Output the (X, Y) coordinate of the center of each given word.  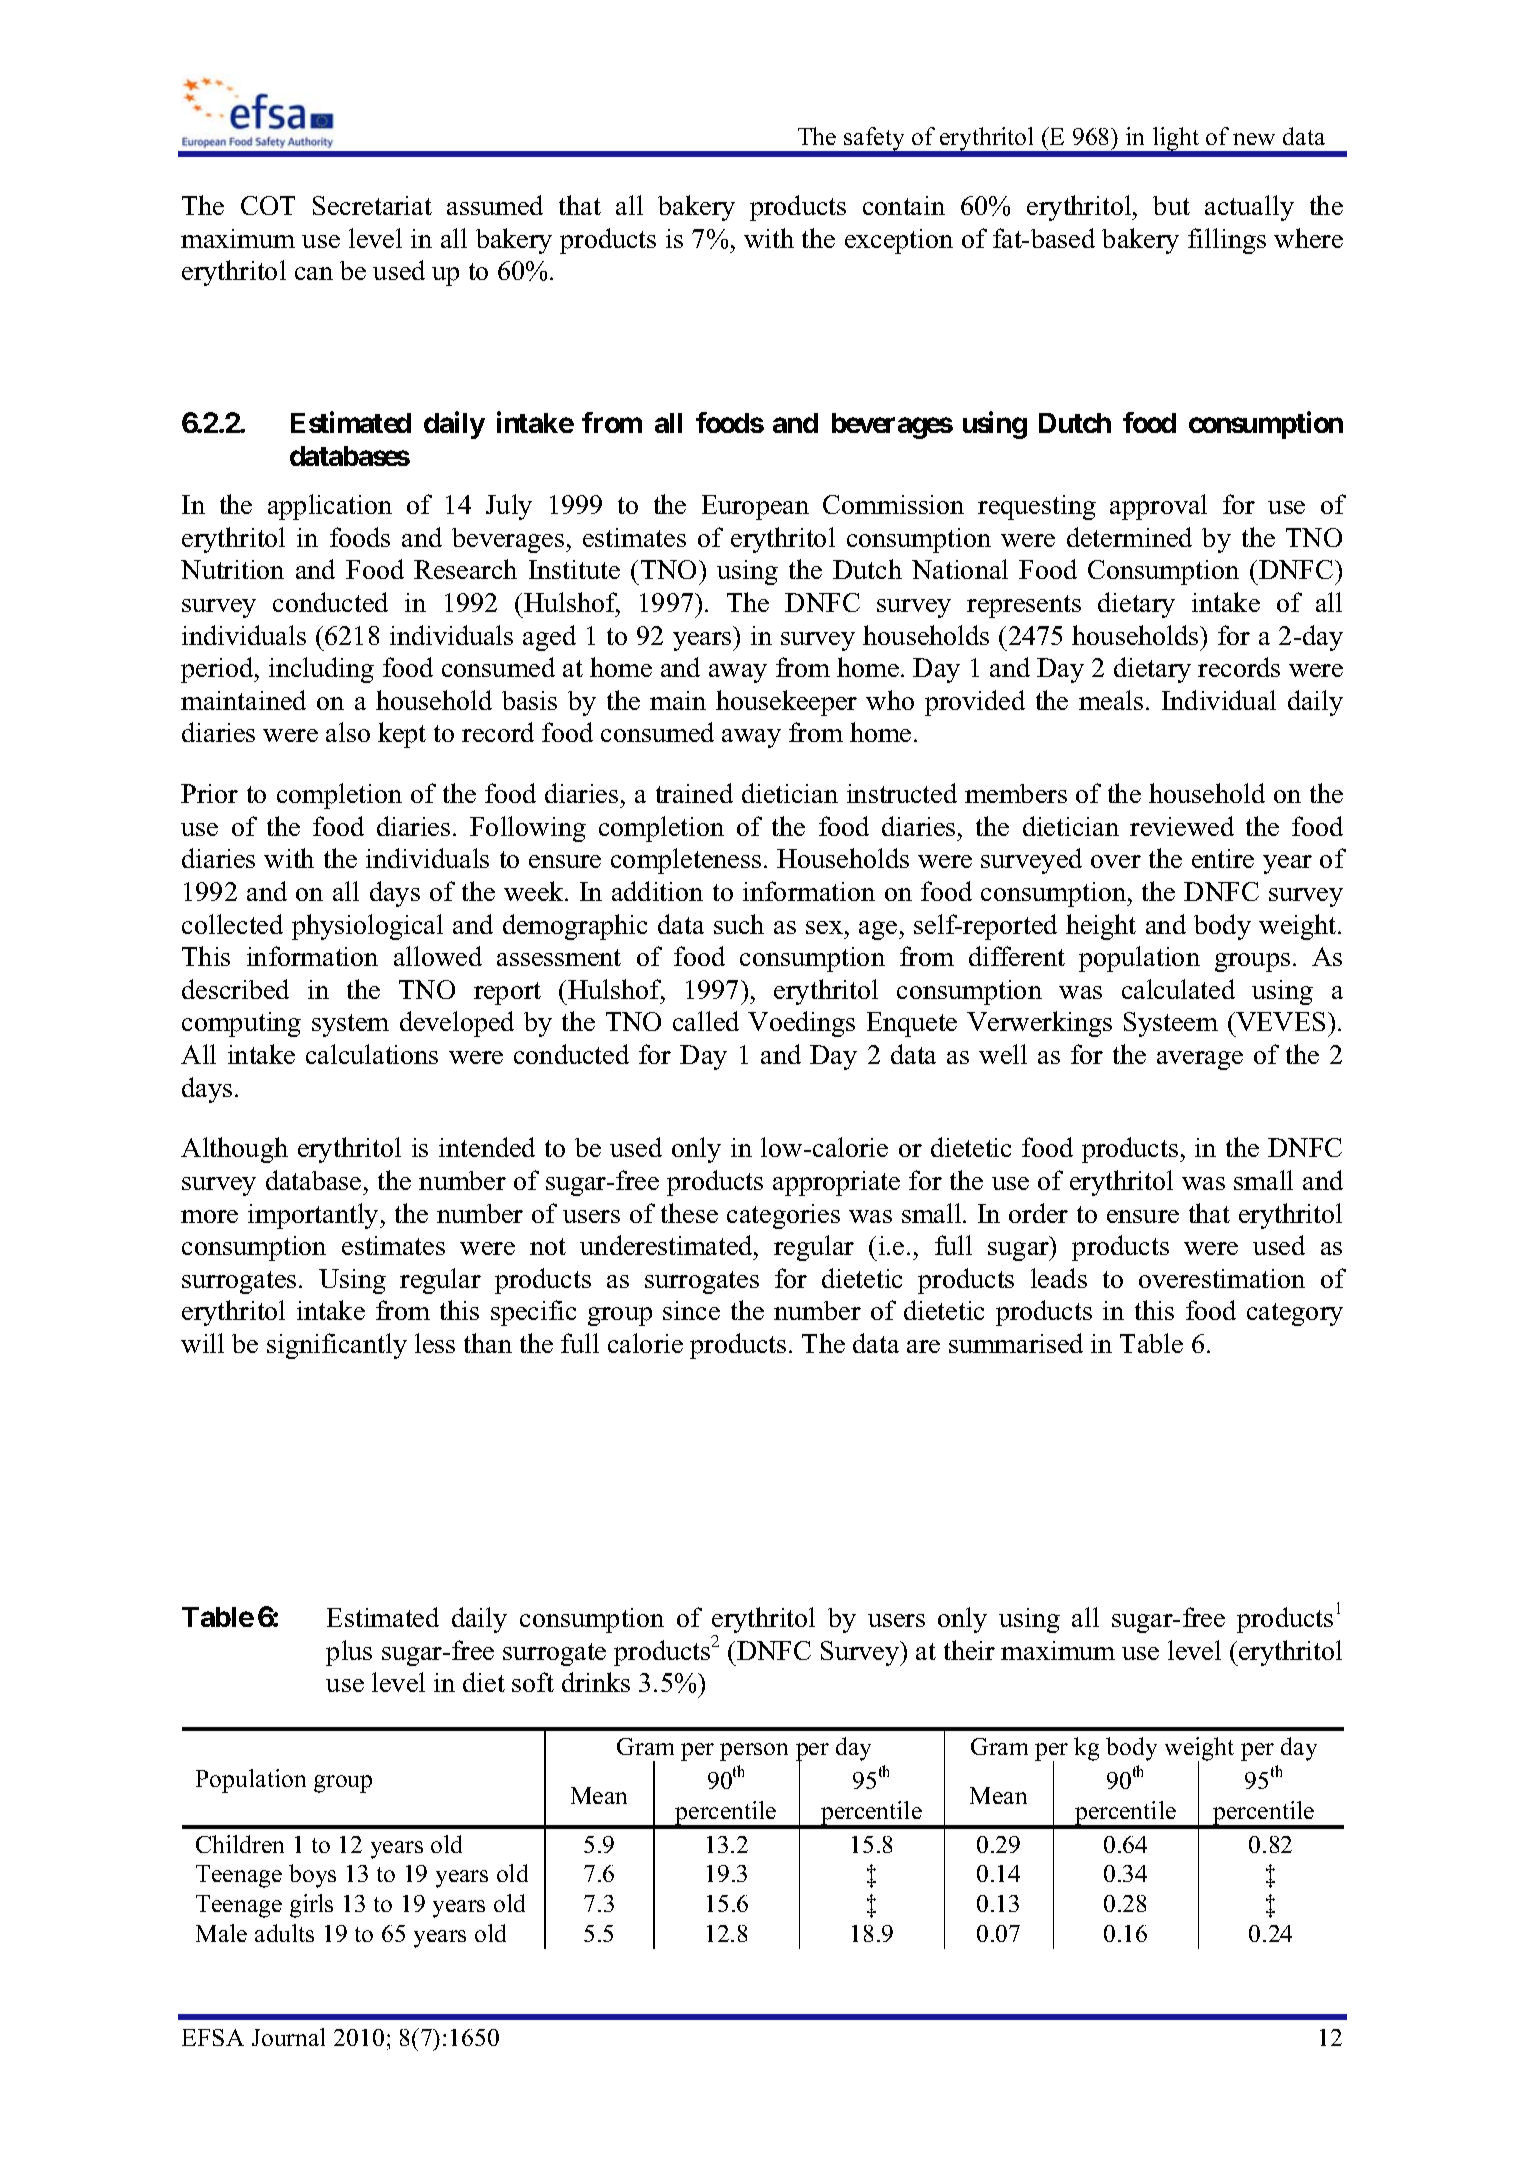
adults (284, 1933)
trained (694, 793)
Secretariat (372, 205)
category (1295, 1314)
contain (904, 205)
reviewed (1182, 826)
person (754, 1752)
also (348, 732)
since (691, 1310)
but (1171, 205)
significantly (337, 1346)
